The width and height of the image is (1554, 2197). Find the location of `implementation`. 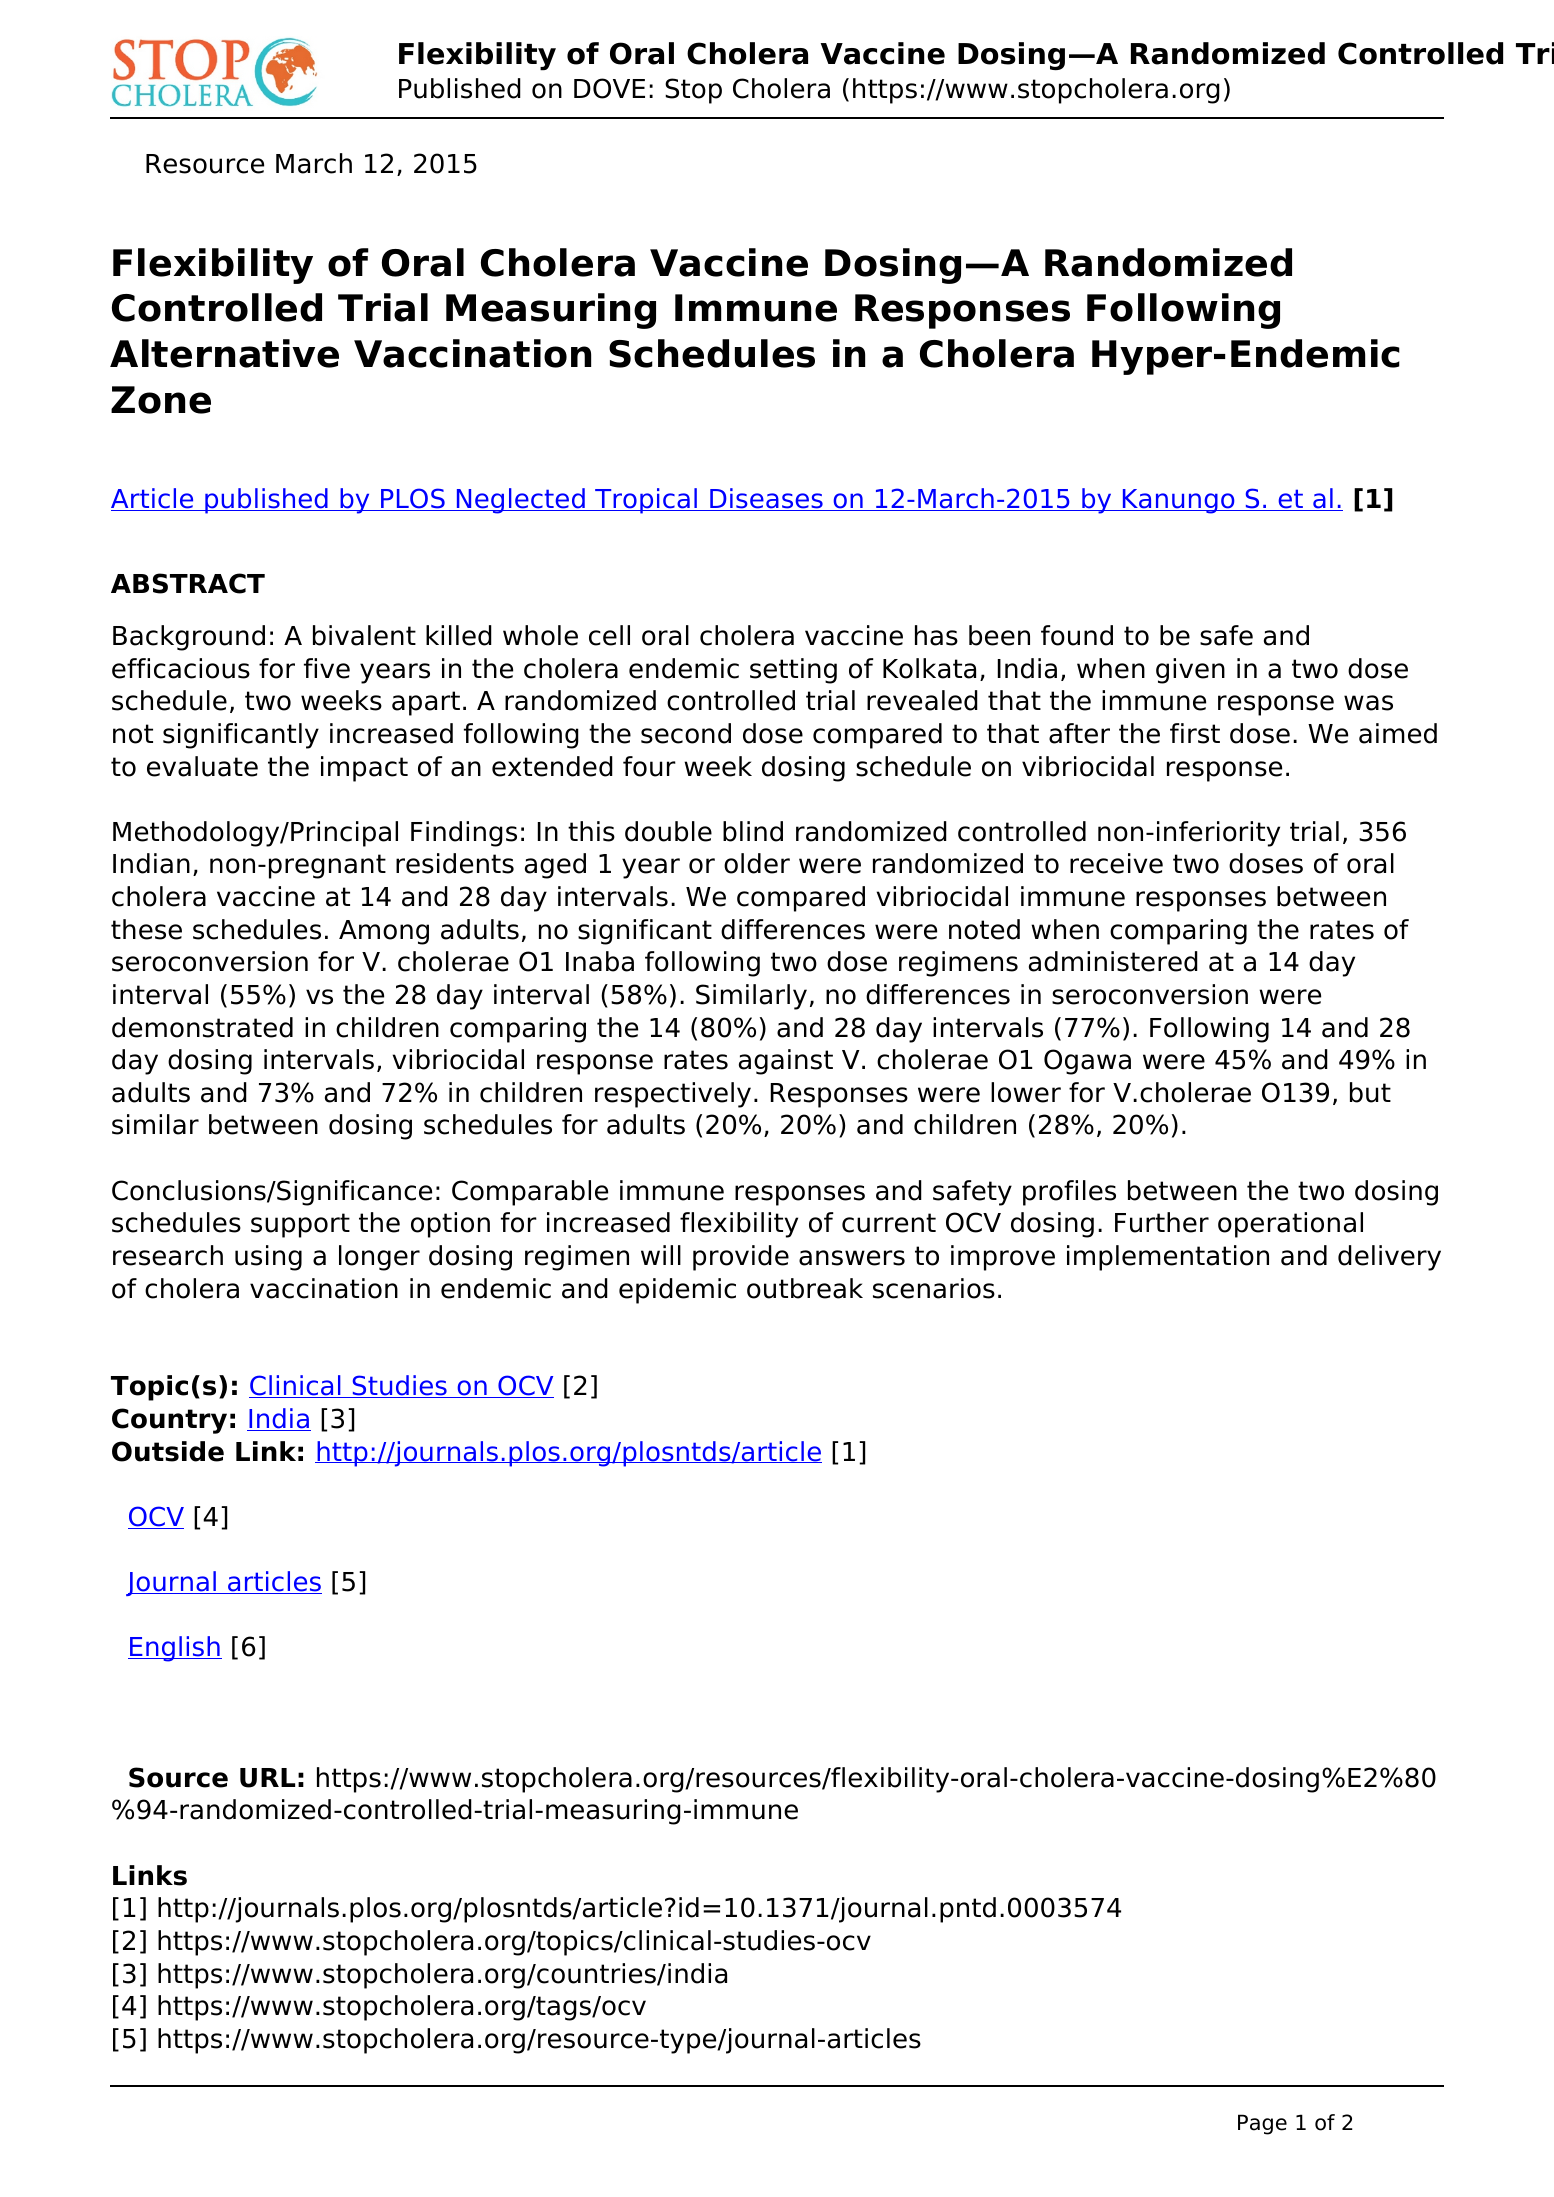

implementation is located at coordinates (1168, 1258).
